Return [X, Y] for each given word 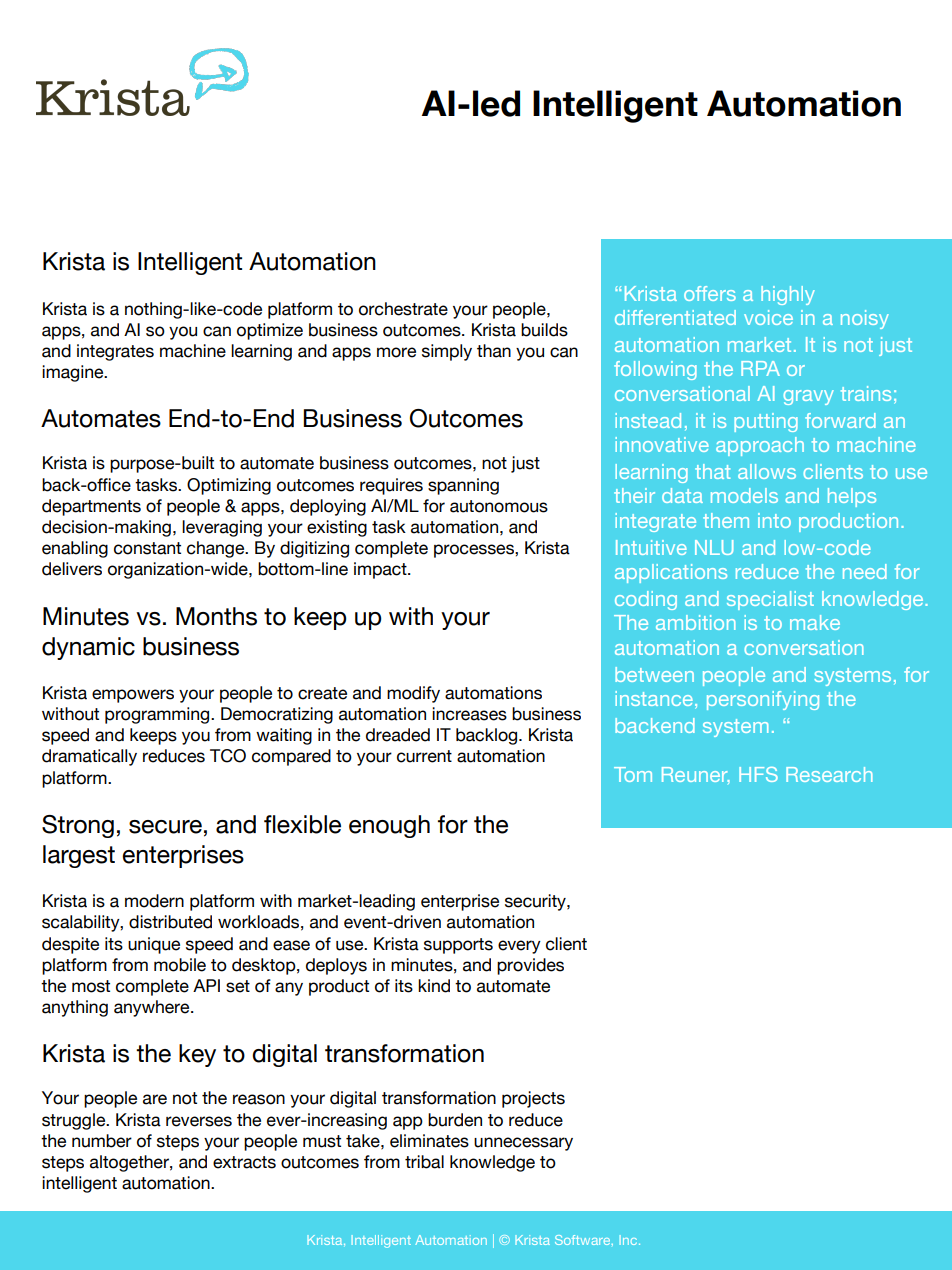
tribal [424, 1162]
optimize [270, 331]
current [424, 756]
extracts [244, 1162]
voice [768, 317]
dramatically [89, 757]
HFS [758, 774]
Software [584, 1240]
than [494, 351]
